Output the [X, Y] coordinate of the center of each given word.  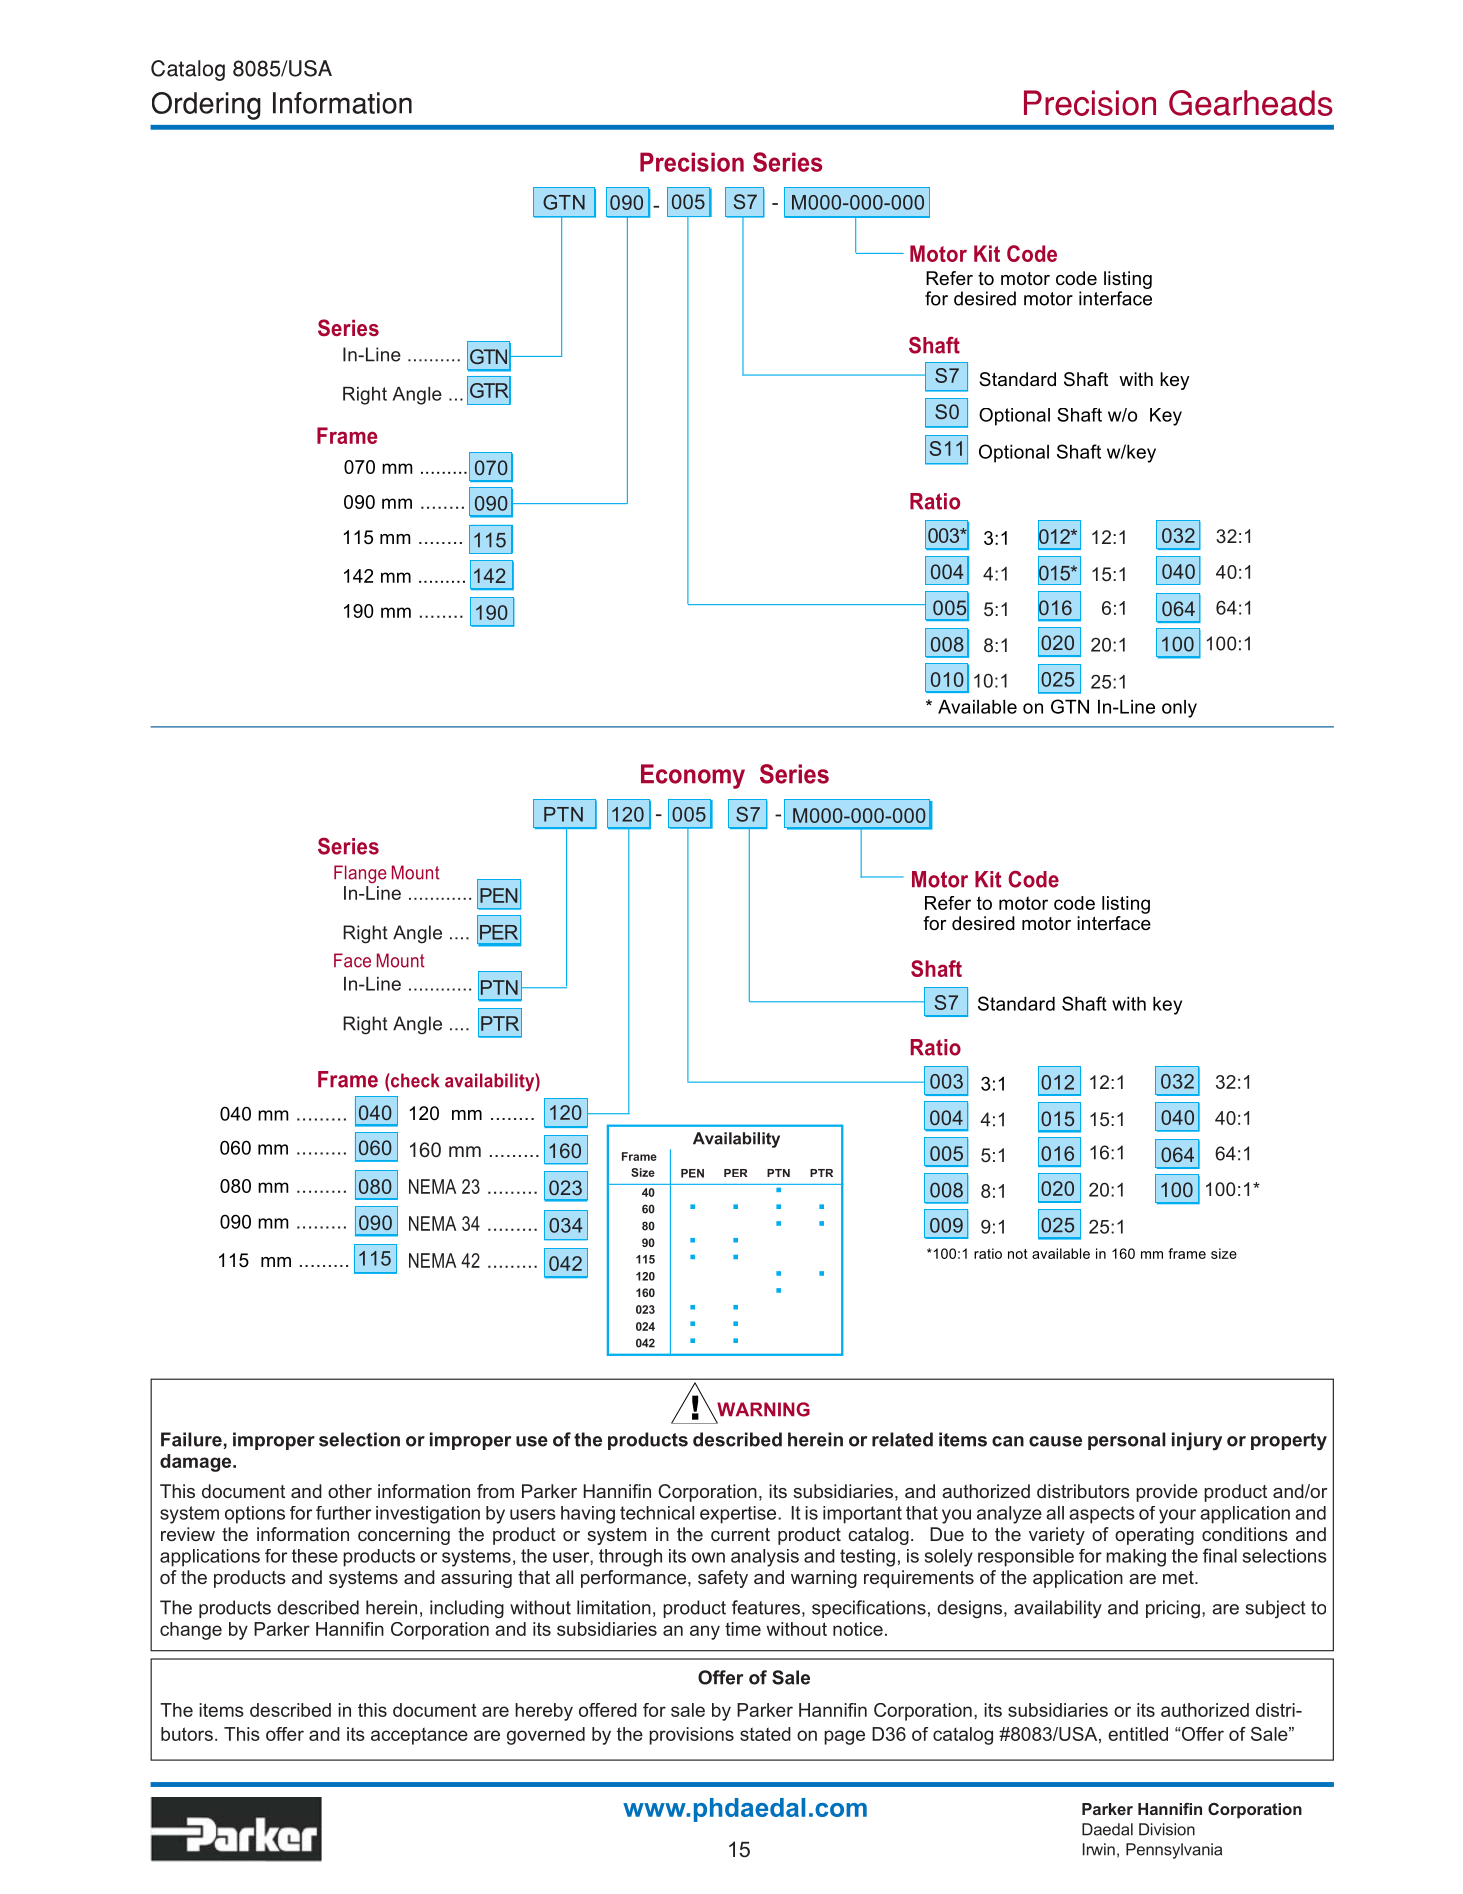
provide [1167, 1493]
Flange [360, 874]
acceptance [419, 1736]
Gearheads [1251, 103]
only [1179, 709]
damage [197, 1463]
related [902, 1439]
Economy [693, 776]
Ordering [206, 106]
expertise [739, 1515]
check [414, 1080]
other [350, 1491]
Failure [191, 1439]
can [1008, 1441]
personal [1127, 1441]
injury [1197, 1441]
